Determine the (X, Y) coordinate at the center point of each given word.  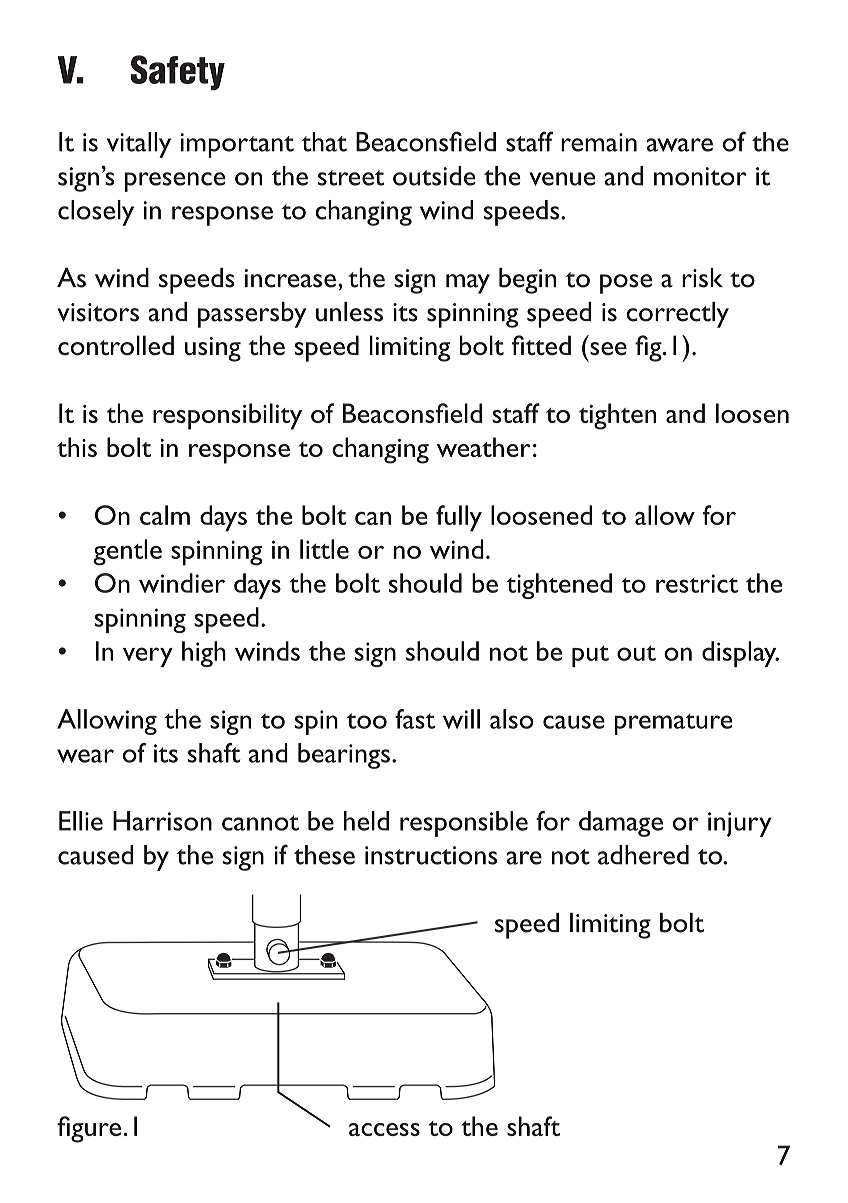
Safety (177, 73)
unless (349, 312)
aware (680, 145)
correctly (678, 315)
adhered (643, 855)
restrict (697, 583)
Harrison (162, 821)
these (324, 855)
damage (621, 824)
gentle (127, 552)
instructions (431, 855)
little (324, 549)
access (384, 1129)
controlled (116, 345)
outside (434, 176)
